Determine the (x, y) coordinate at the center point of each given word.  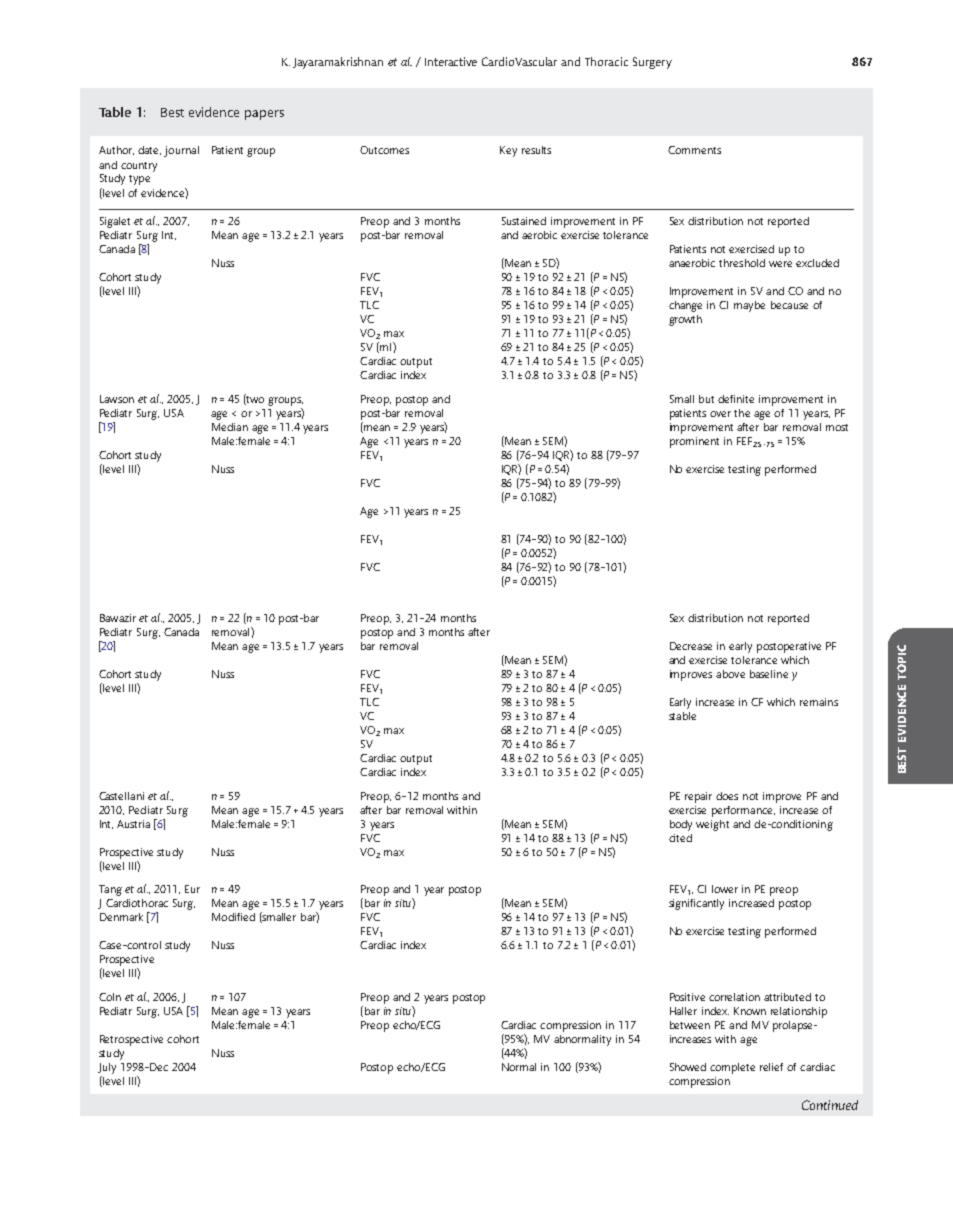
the (742, 413)
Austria (133, 824)
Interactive (451, 61)
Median (230, 427)
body (681, 825)
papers (264, 115)
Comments (694, 150)
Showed (688, 1067)
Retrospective (131, 1040)
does (727, 796)
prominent (694, 442)
